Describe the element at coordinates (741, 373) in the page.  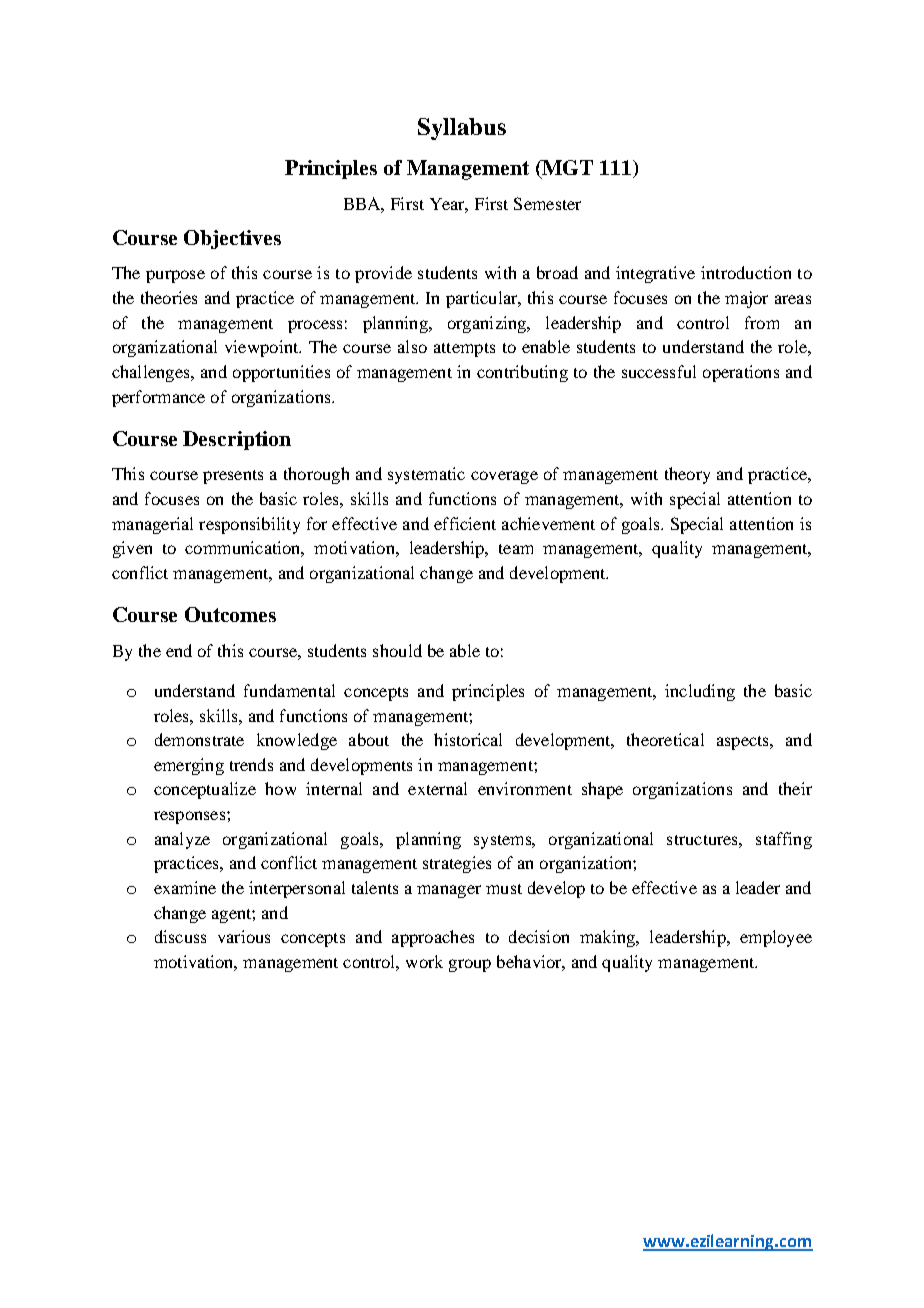
I see `operations` at that location.
